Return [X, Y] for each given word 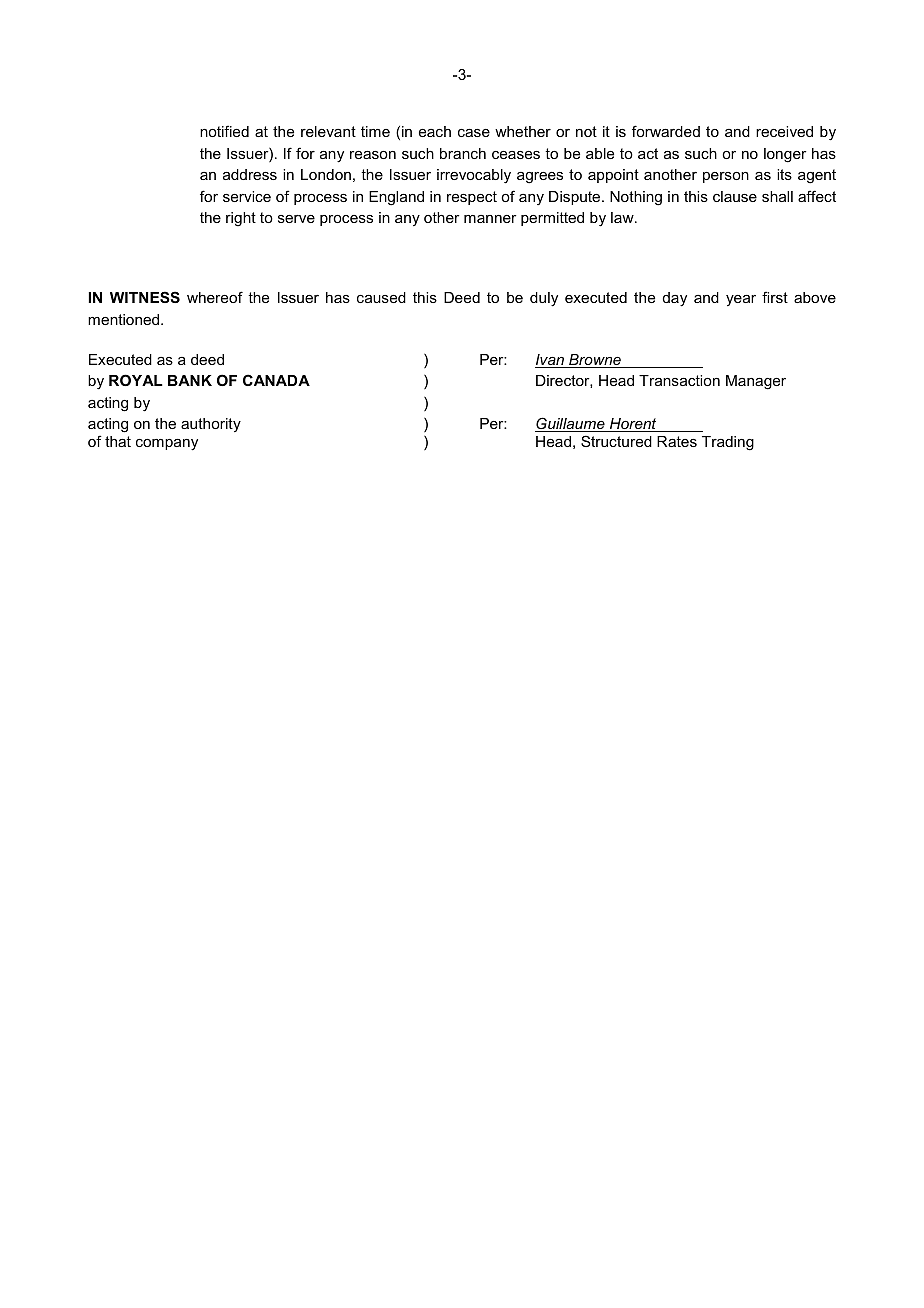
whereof [215, 297]
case [474, 133]
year [741, 300]
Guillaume [571, 424]
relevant [328, 131]
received [784, 131]
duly [544, 299]
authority [211, 425]
